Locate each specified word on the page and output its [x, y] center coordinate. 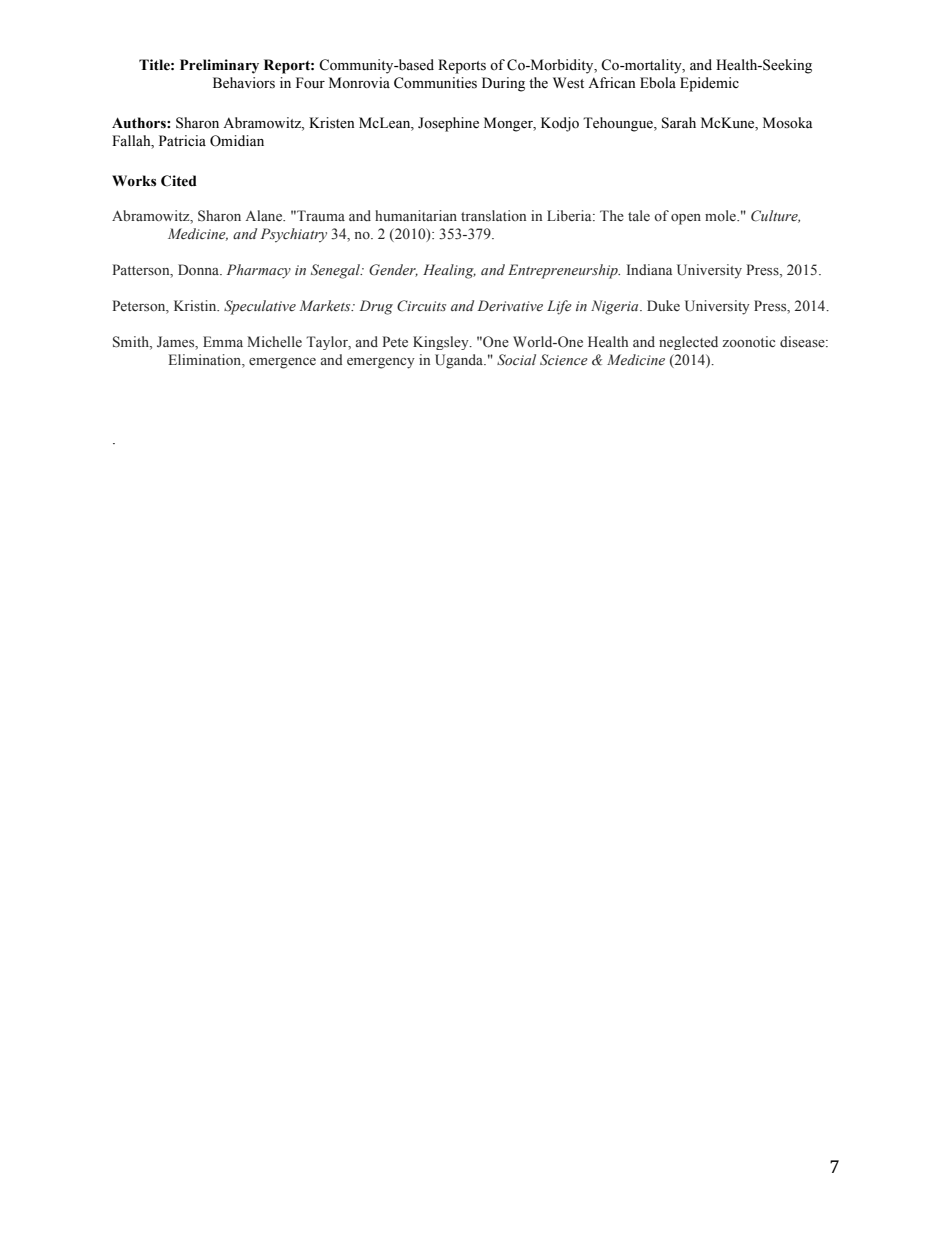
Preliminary [219, 66]
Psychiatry [294, 235]
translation [493, 215]
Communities [435, 83]
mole [721, 215]
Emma [223, 341]
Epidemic [709, 84]
